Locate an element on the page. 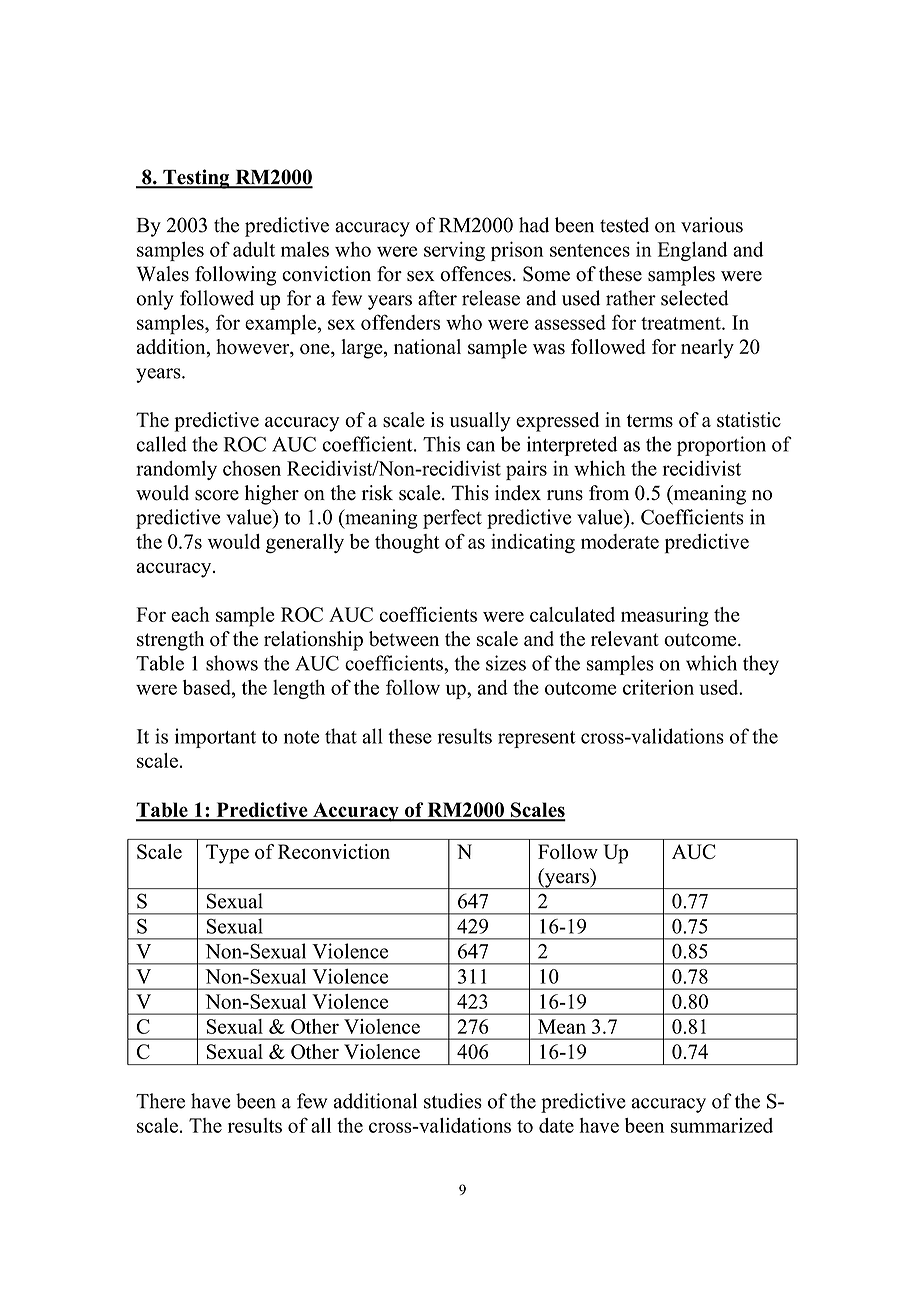  nearly is located at coordinates (707, 349).
